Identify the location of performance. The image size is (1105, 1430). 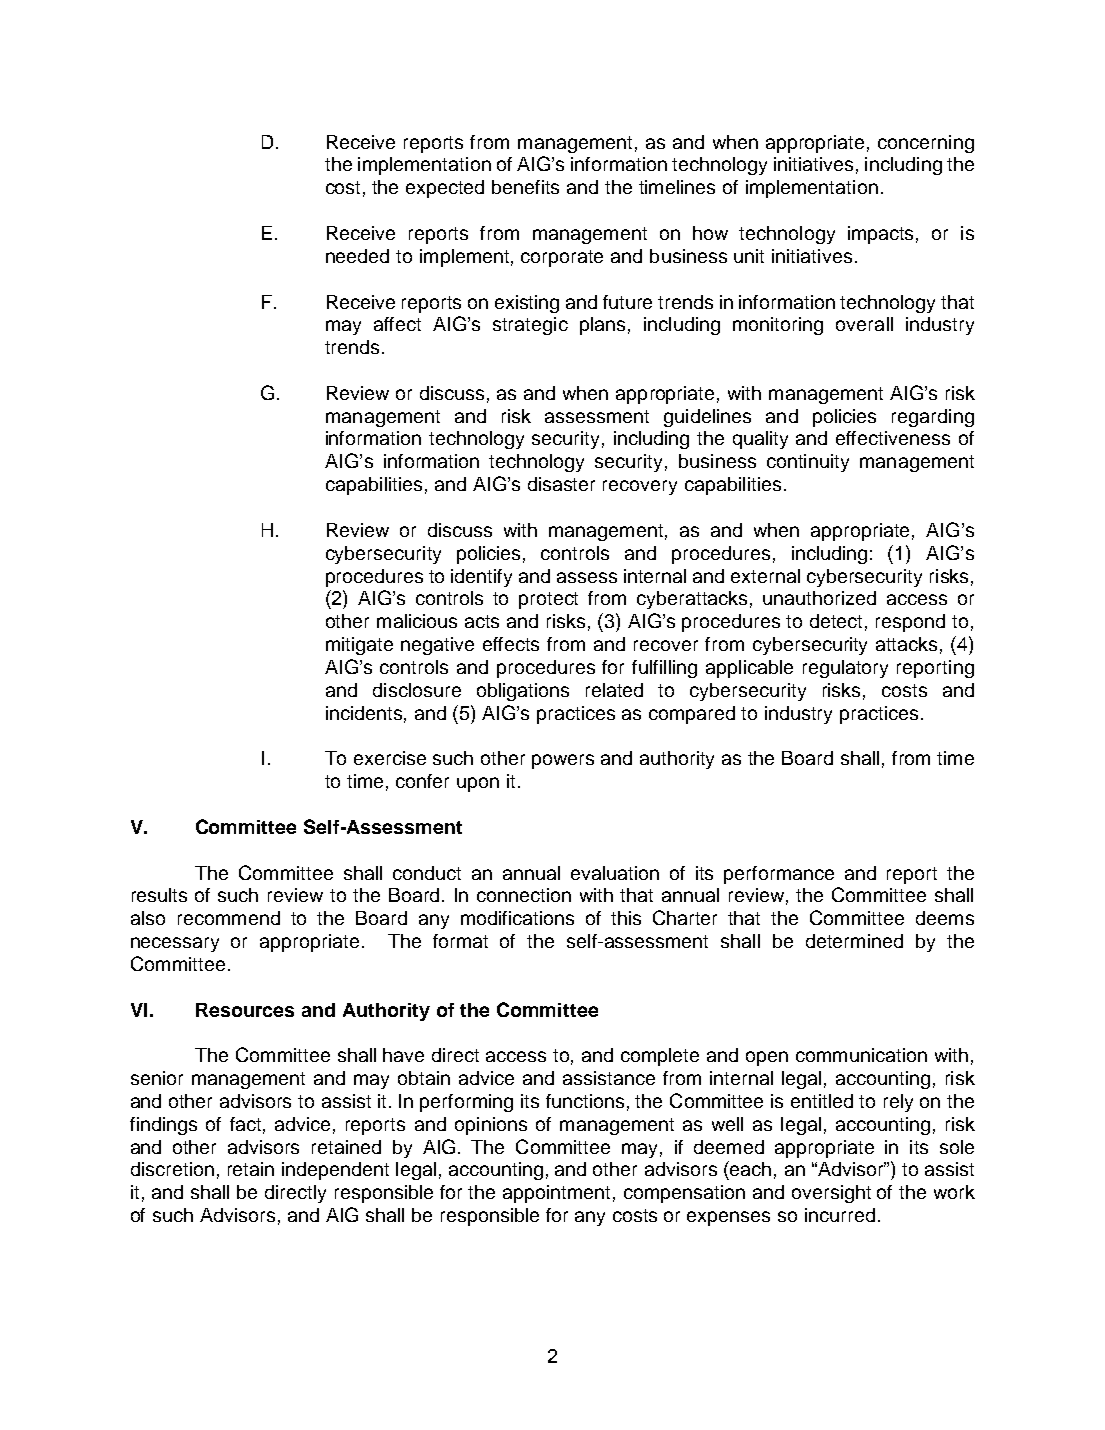
(779, 875).
